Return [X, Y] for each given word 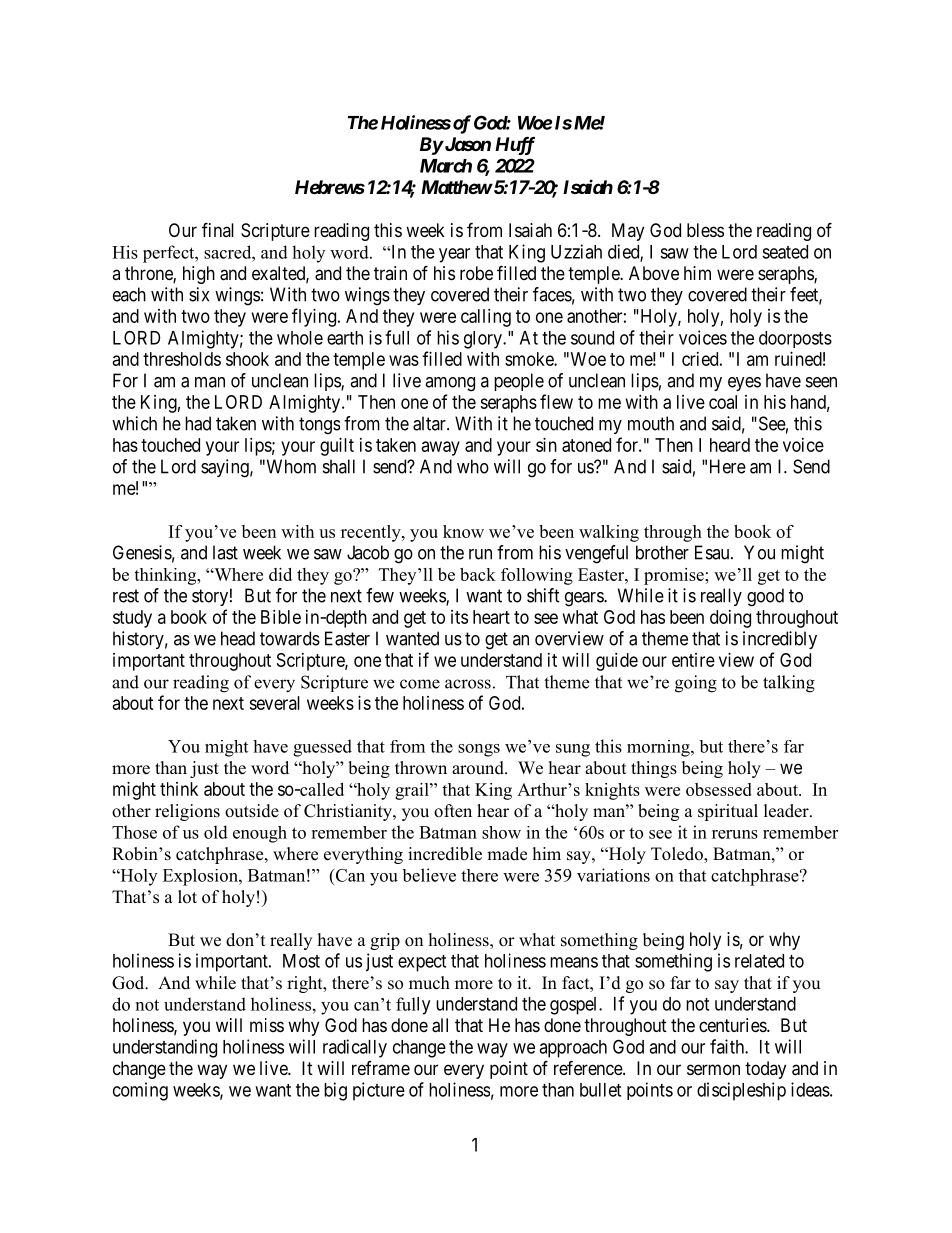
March [446, 166]
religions [187, 812]
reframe [381, 1068]
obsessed [719, 789]
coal [723, 402]
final [218, 229]
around [479, 768]
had [198, 423]
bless [705, 230]
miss [267, 1025]
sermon [713, 1069]
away [441, 448]
